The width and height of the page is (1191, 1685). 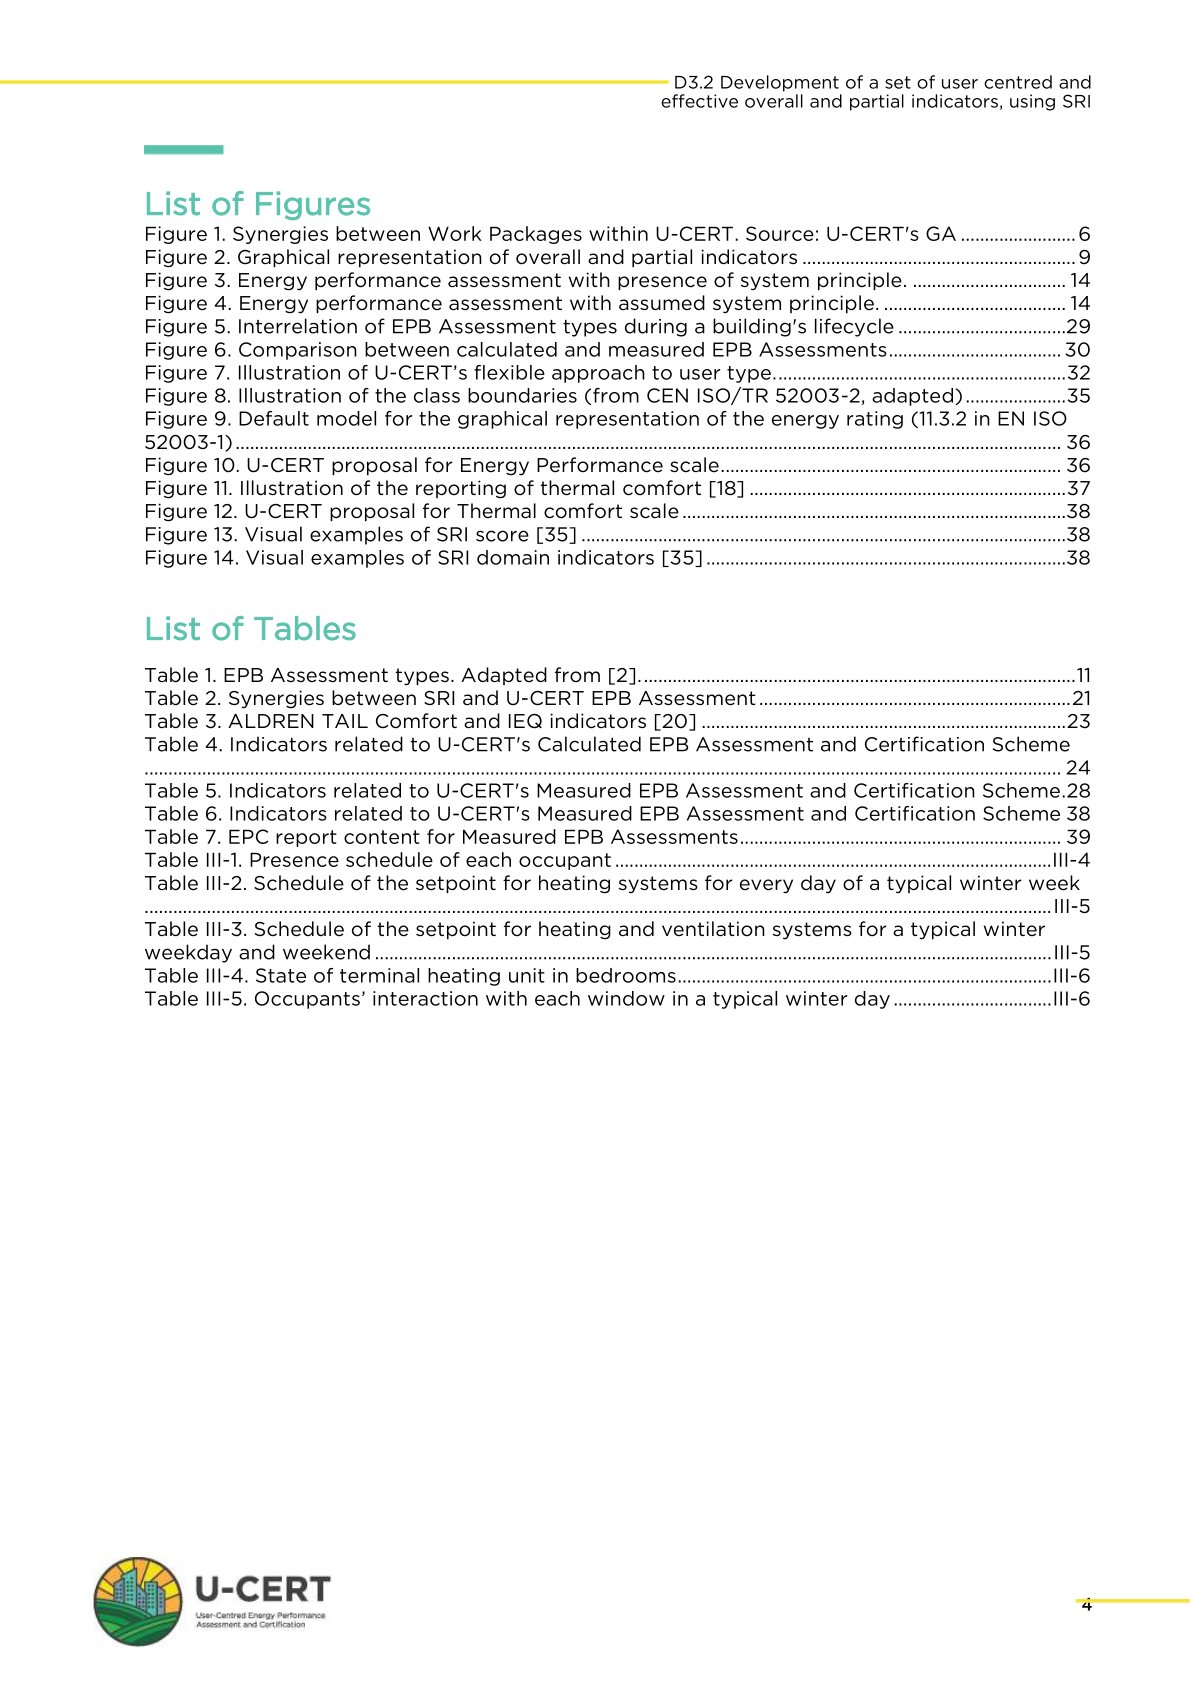 I want to click on centred, so click(x=1018, y=82).
